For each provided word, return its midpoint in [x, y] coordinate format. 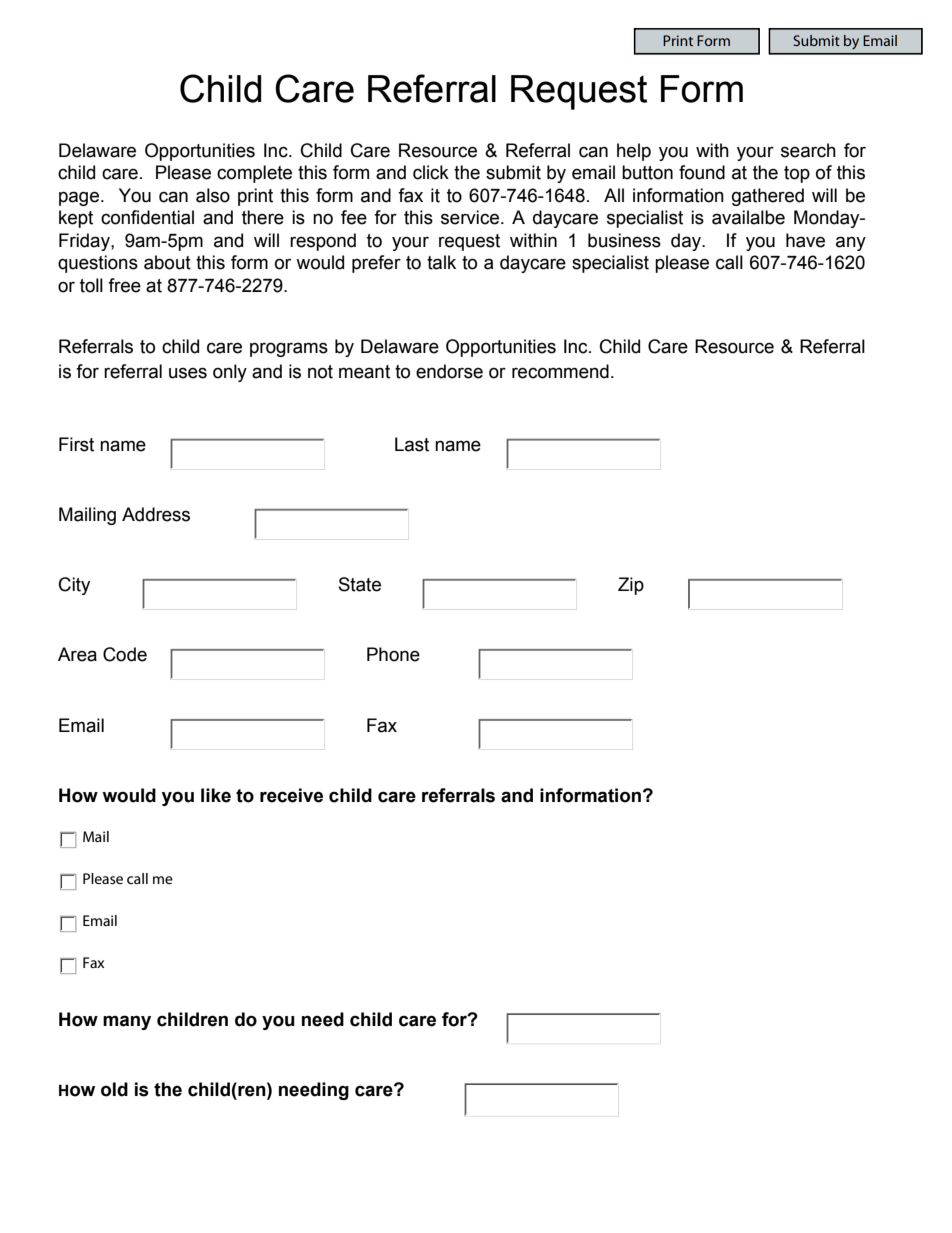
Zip [631, 586]
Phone [393, 654]
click [431, 172]
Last [412, 444]
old [114, 1089]
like [216, 795]
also [213, 195]
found [702, 172]
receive [291, 795]
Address [156, 514]
